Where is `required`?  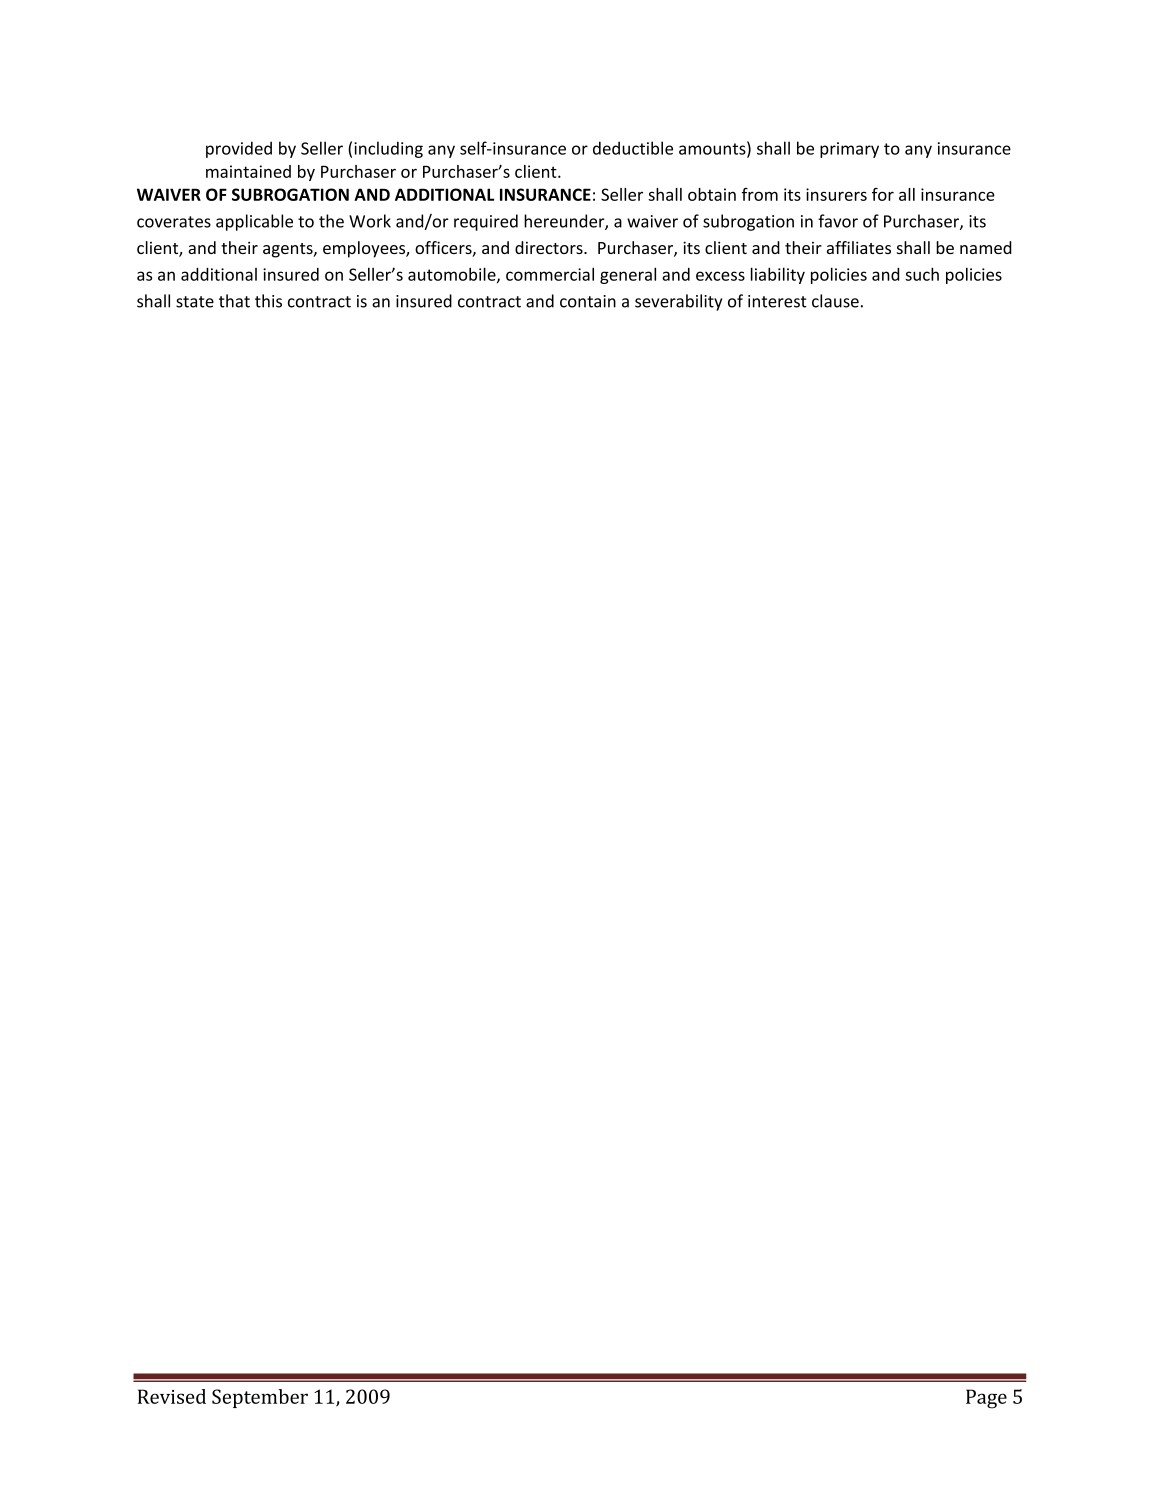 required is located at coordinates (486, 222).
